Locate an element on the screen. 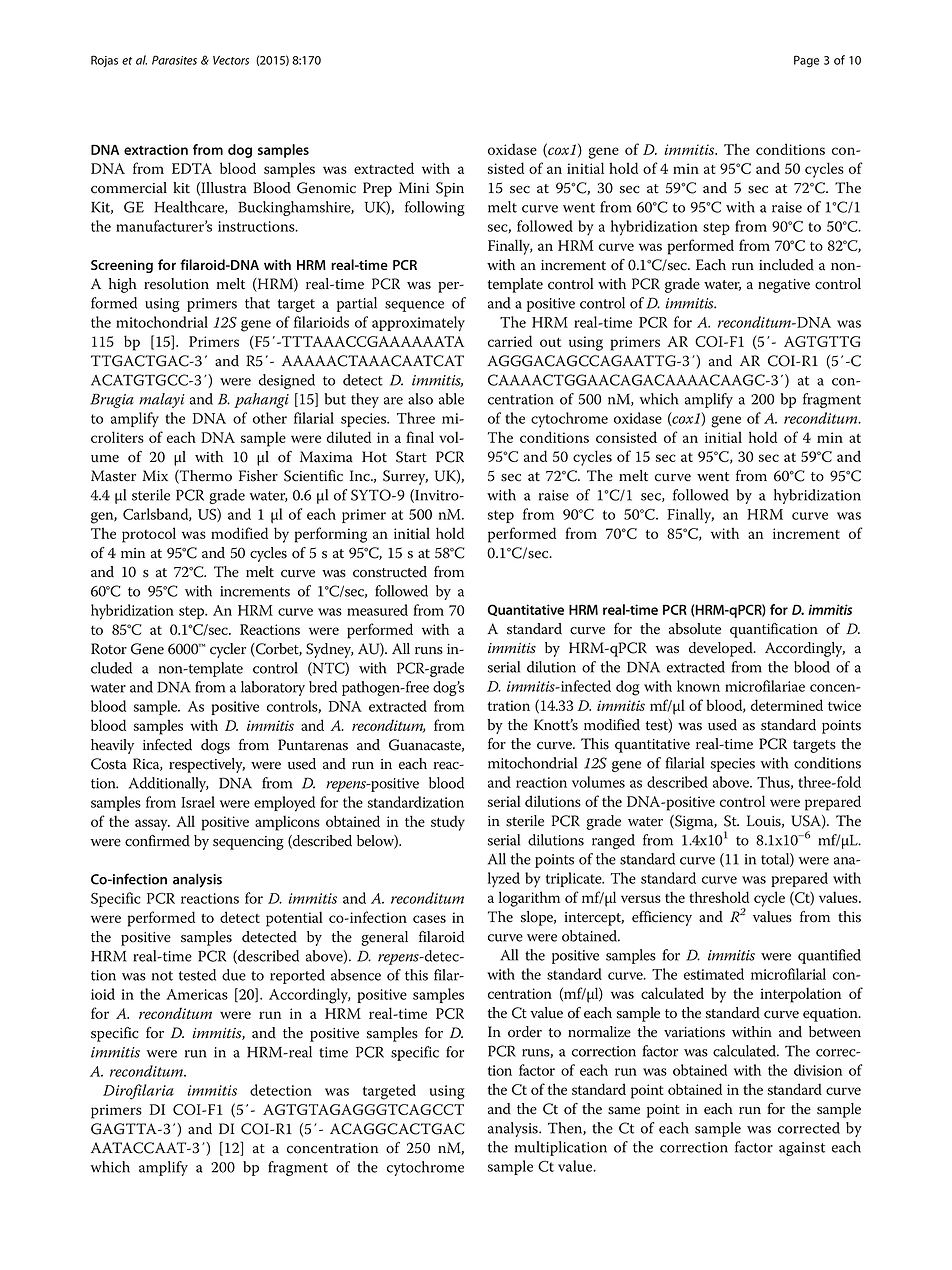 The width and height of the screenshot is (952, 1270). Spin is located at coordinates (450, 189).
